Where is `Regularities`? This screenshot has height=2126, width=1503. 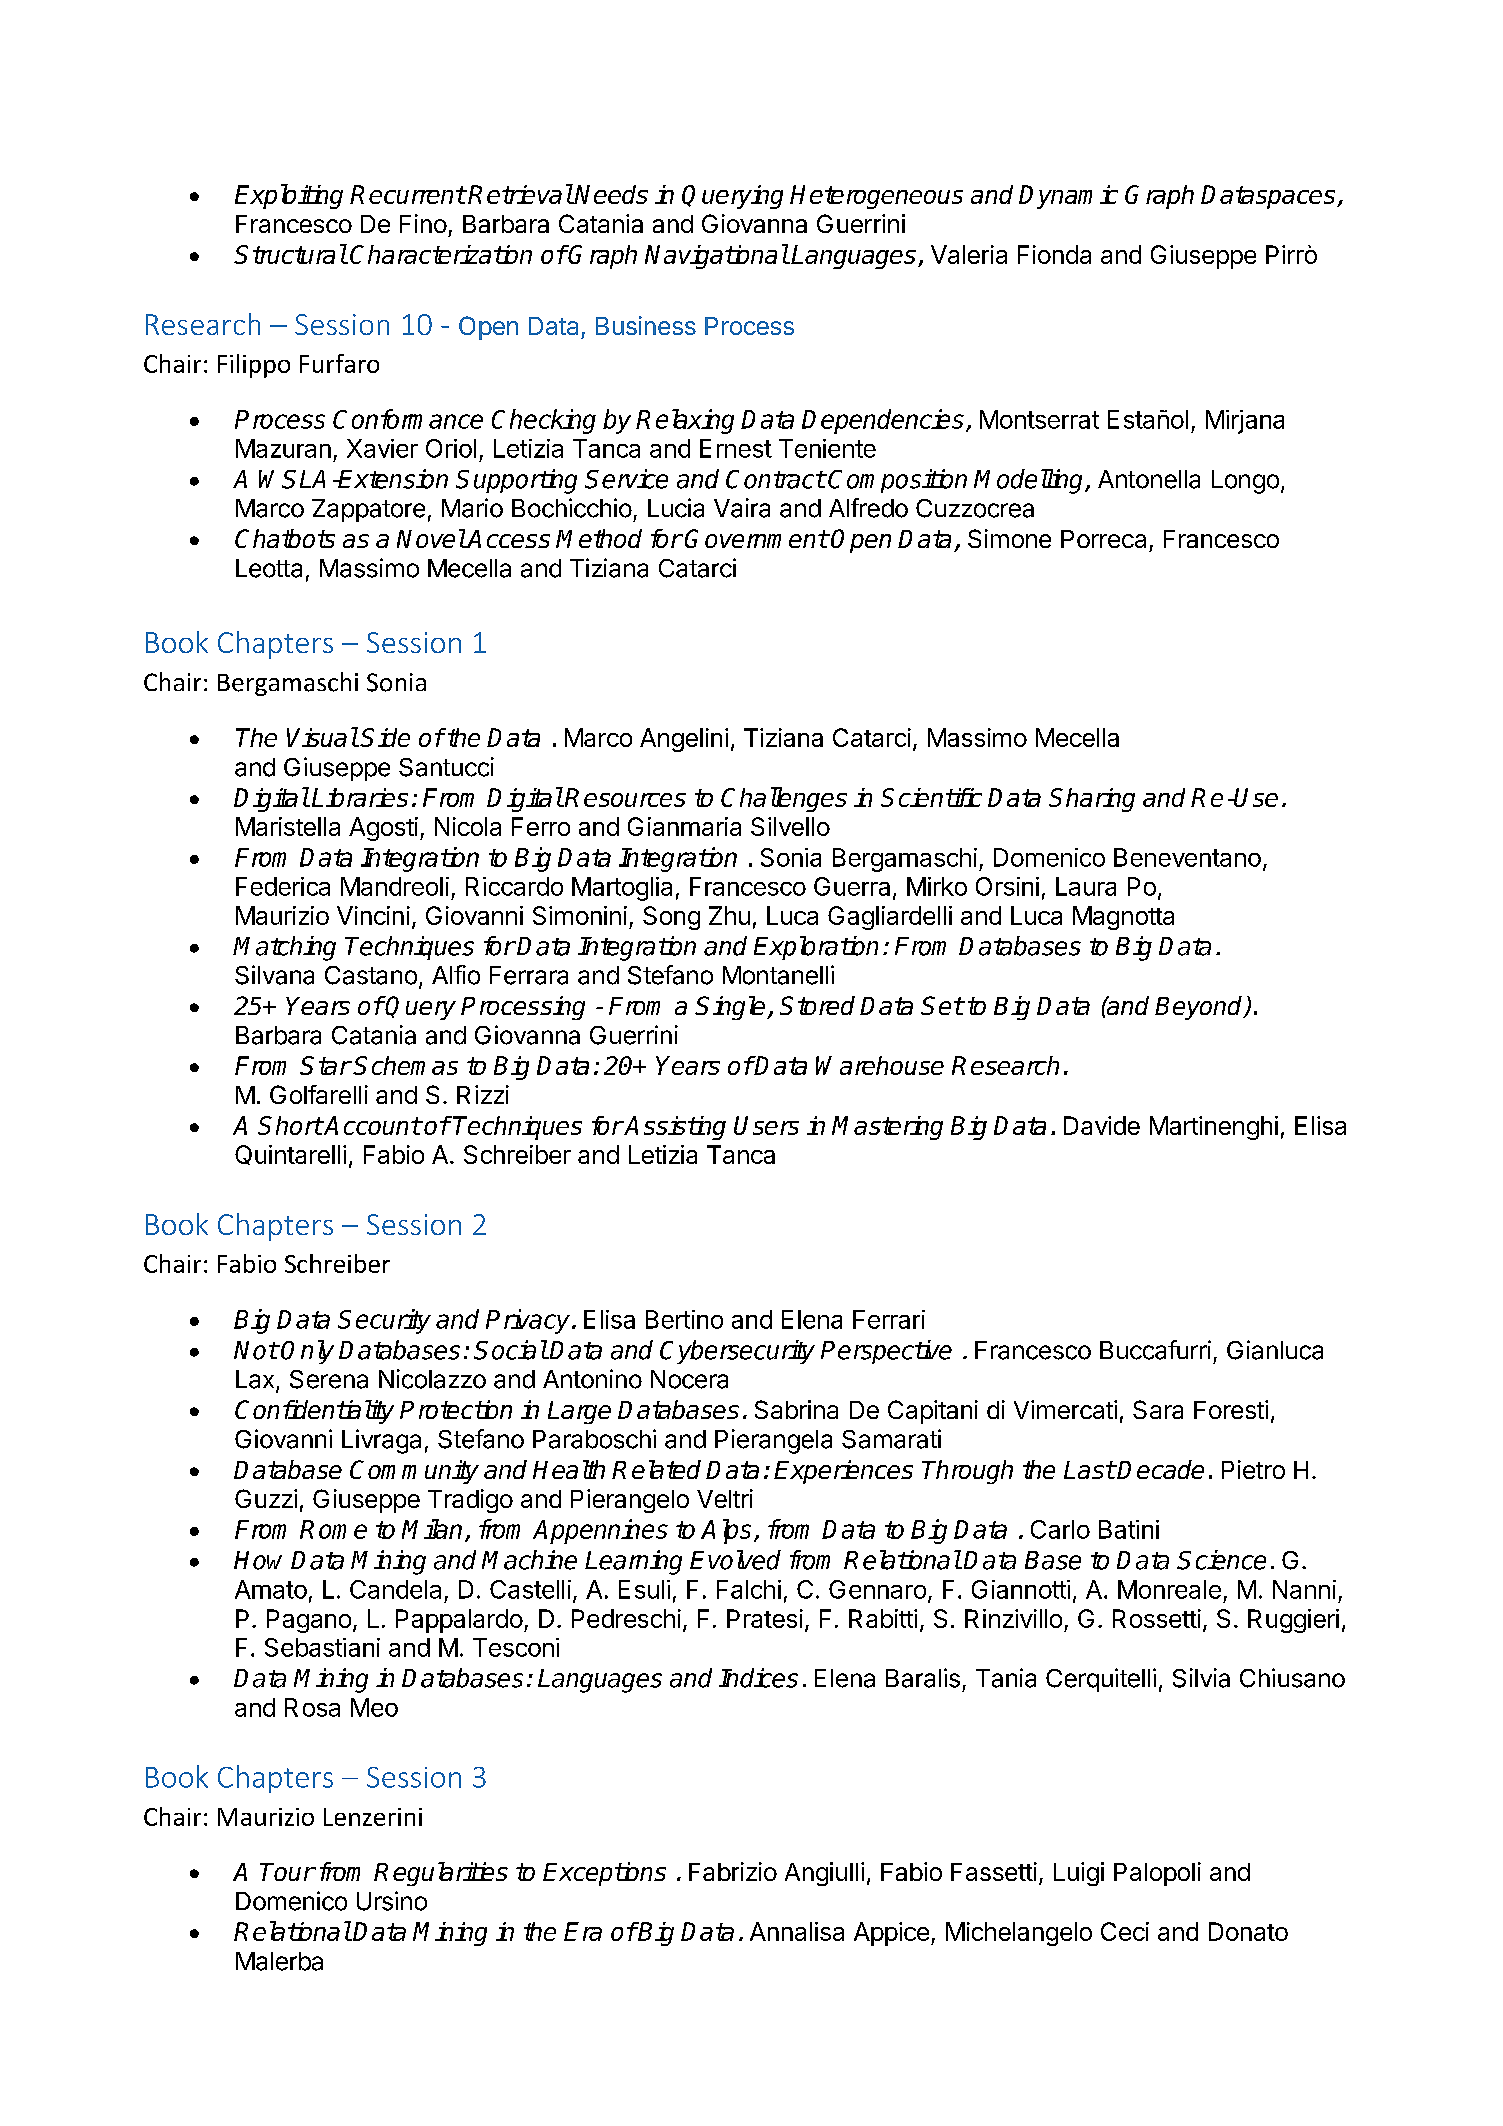 Regularities is located at coordinates (441, 1874).
